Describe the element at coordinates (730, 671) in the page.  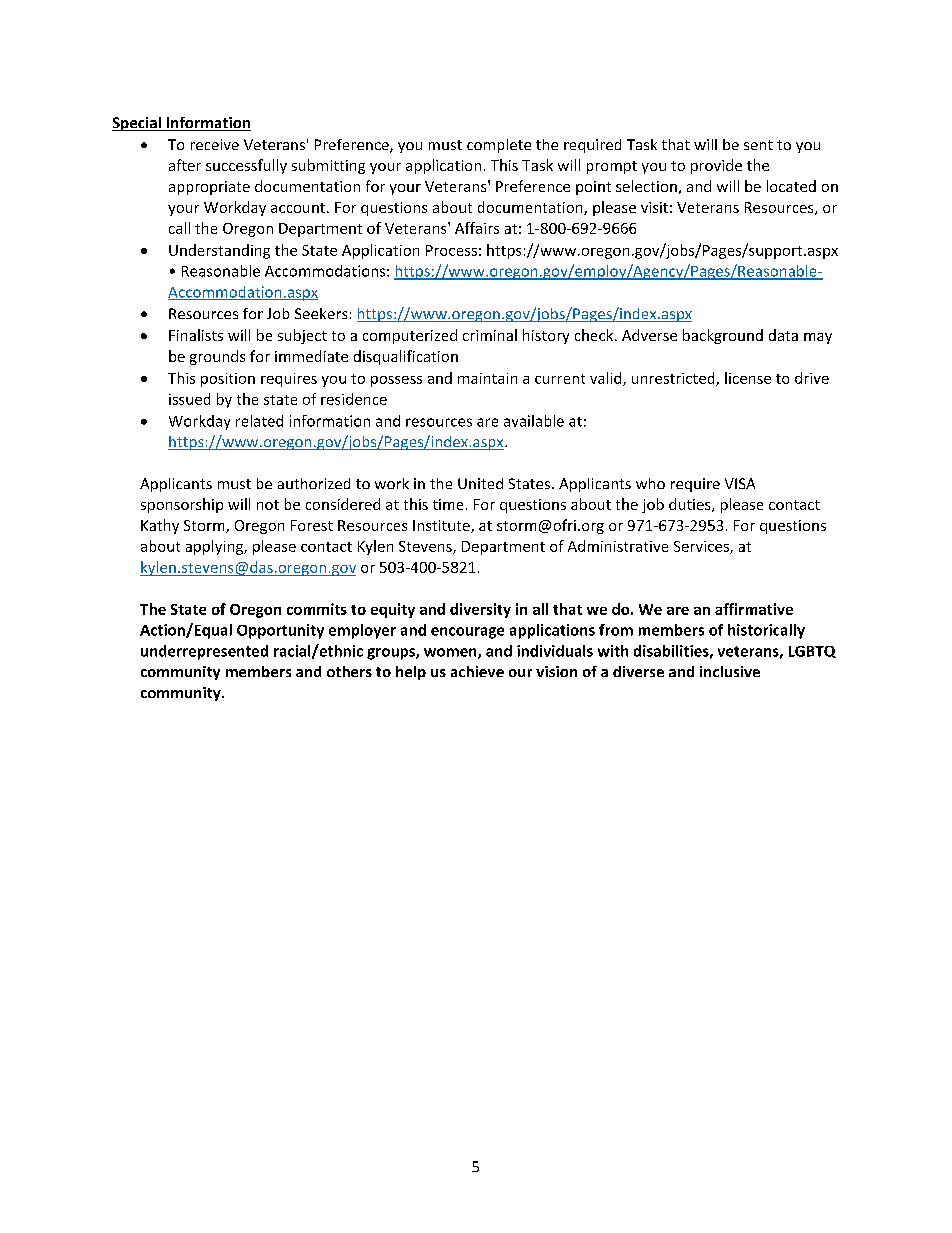
I see `inclusive` at that location.
